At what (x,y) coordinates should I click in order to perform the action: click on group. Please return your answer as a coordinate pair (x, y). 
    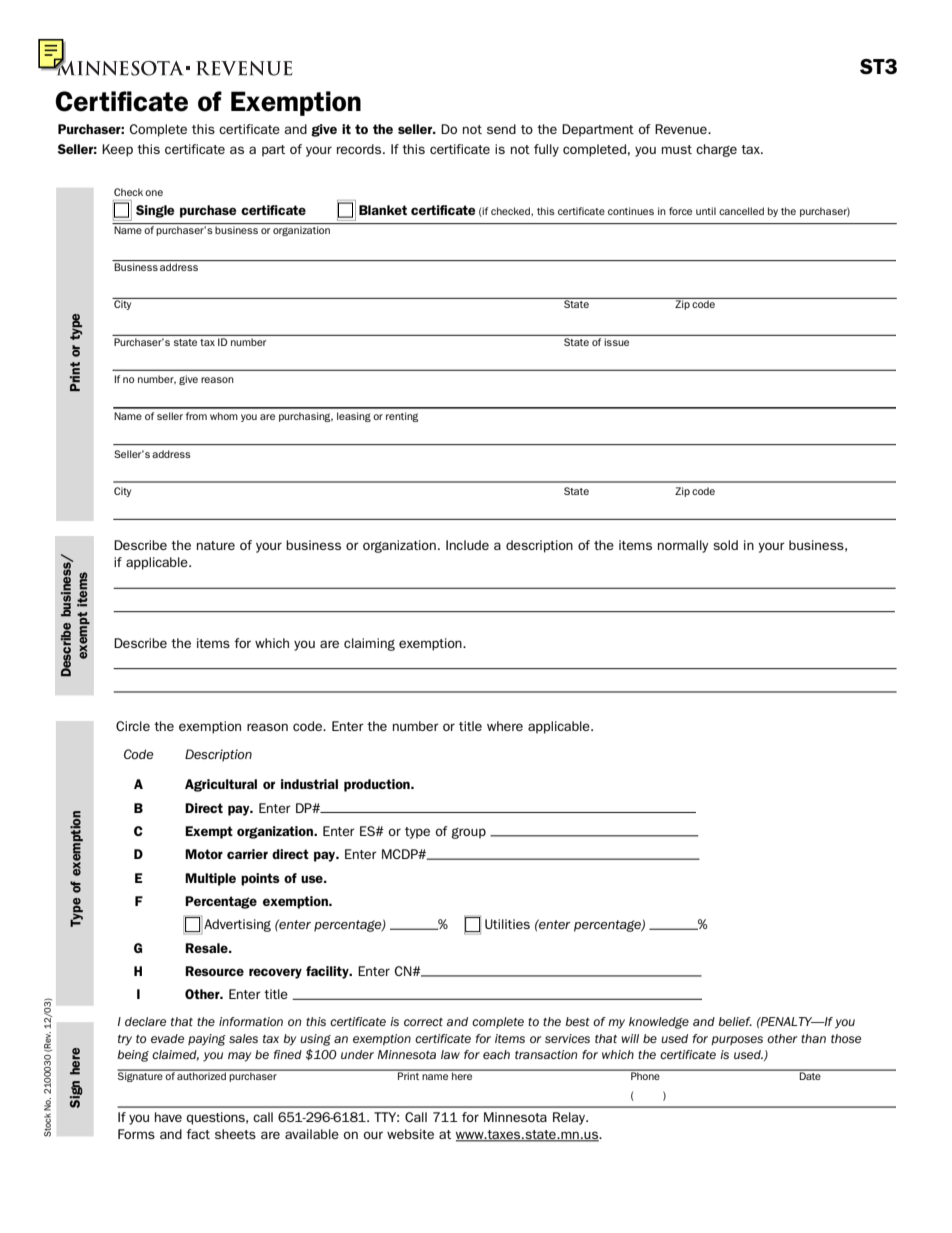
    Looking at the image, I should click on (468, 833).
